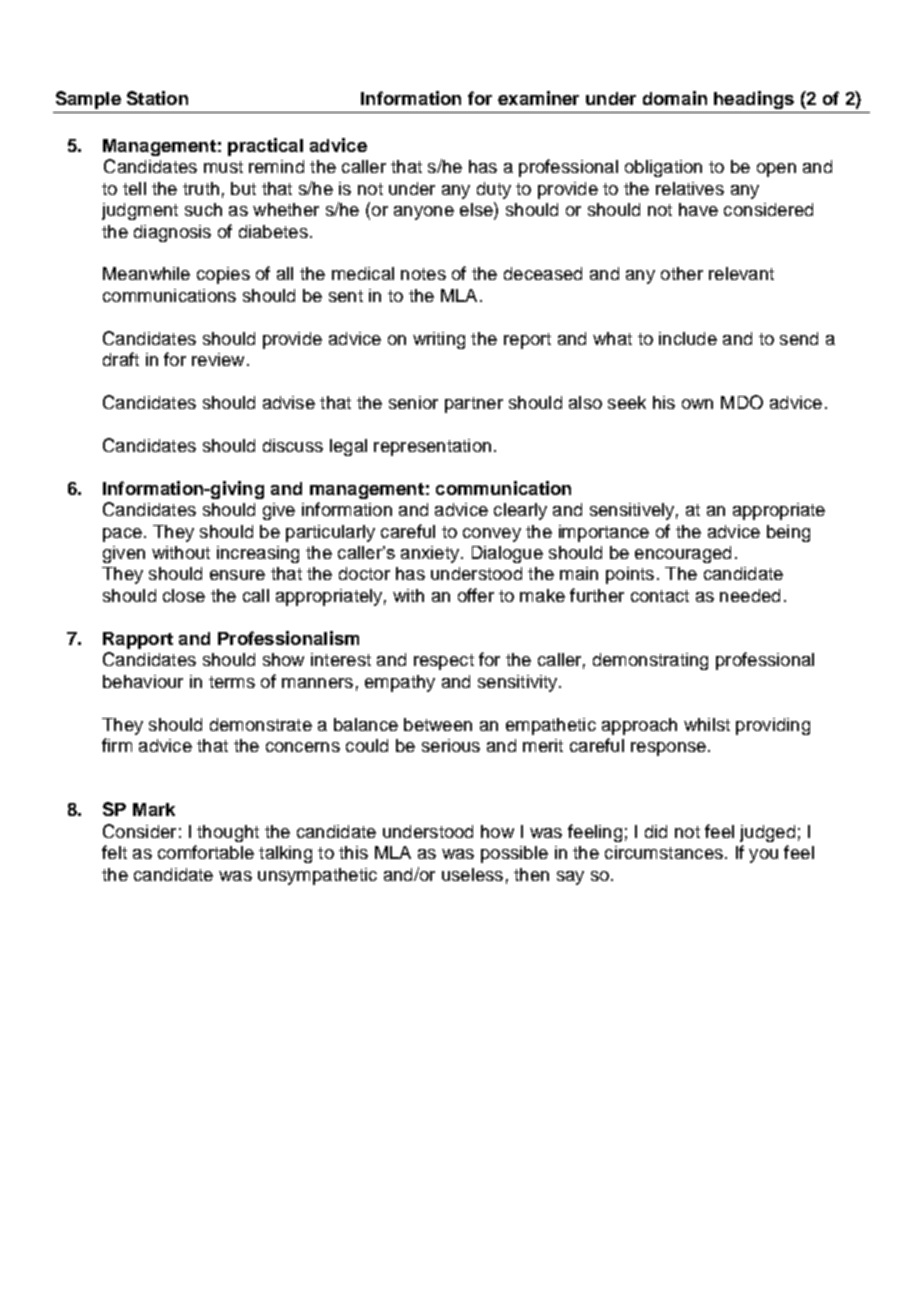  I want to click on comfortable, so click(206, 852).
